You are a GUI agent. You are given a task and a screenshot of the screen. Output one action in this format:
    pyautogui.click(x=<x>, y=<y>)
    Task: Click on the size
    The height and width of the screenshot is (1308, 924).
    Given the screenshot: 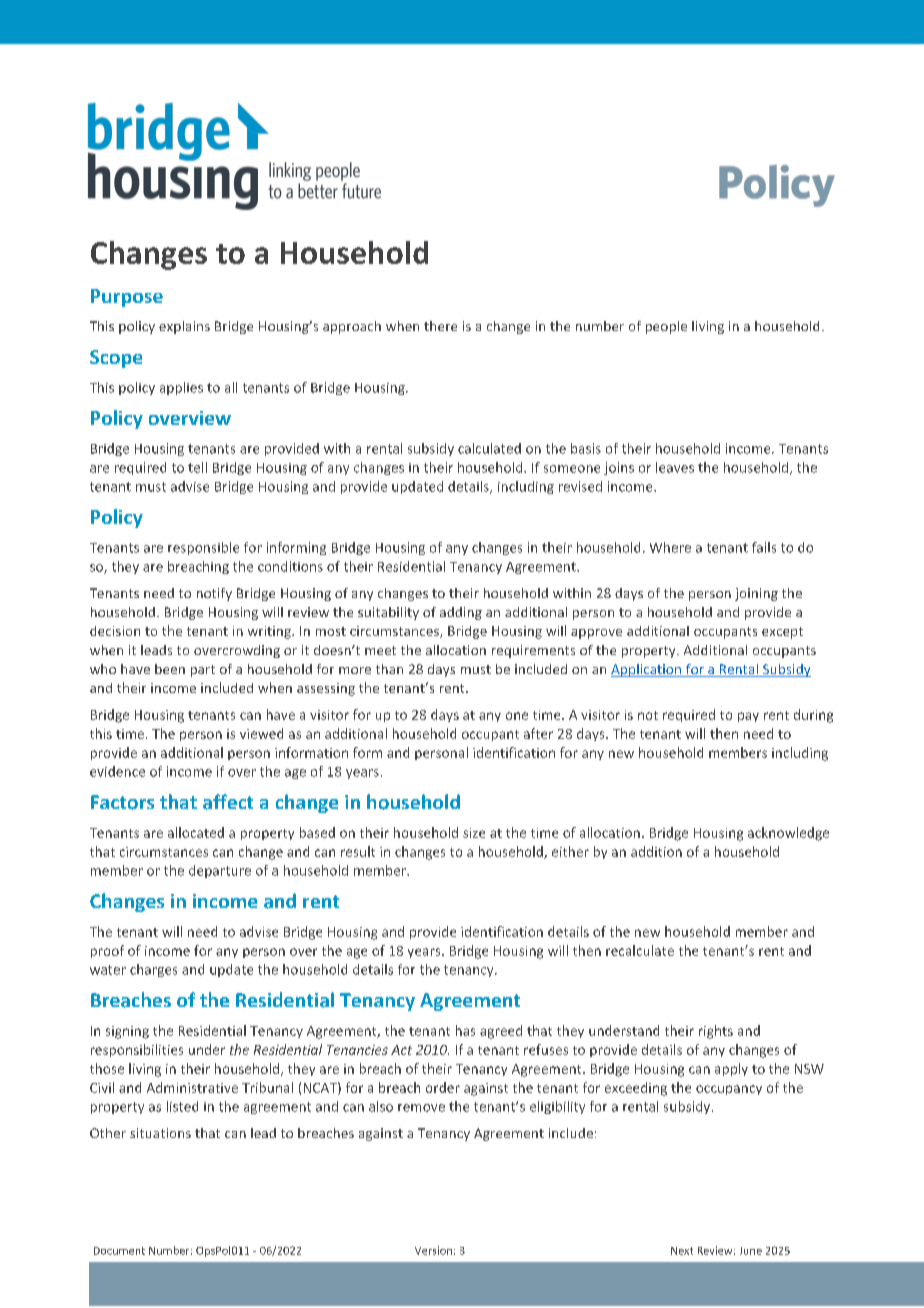 What is the action you would take?
    pyautogui.click(x=474, y=833)
